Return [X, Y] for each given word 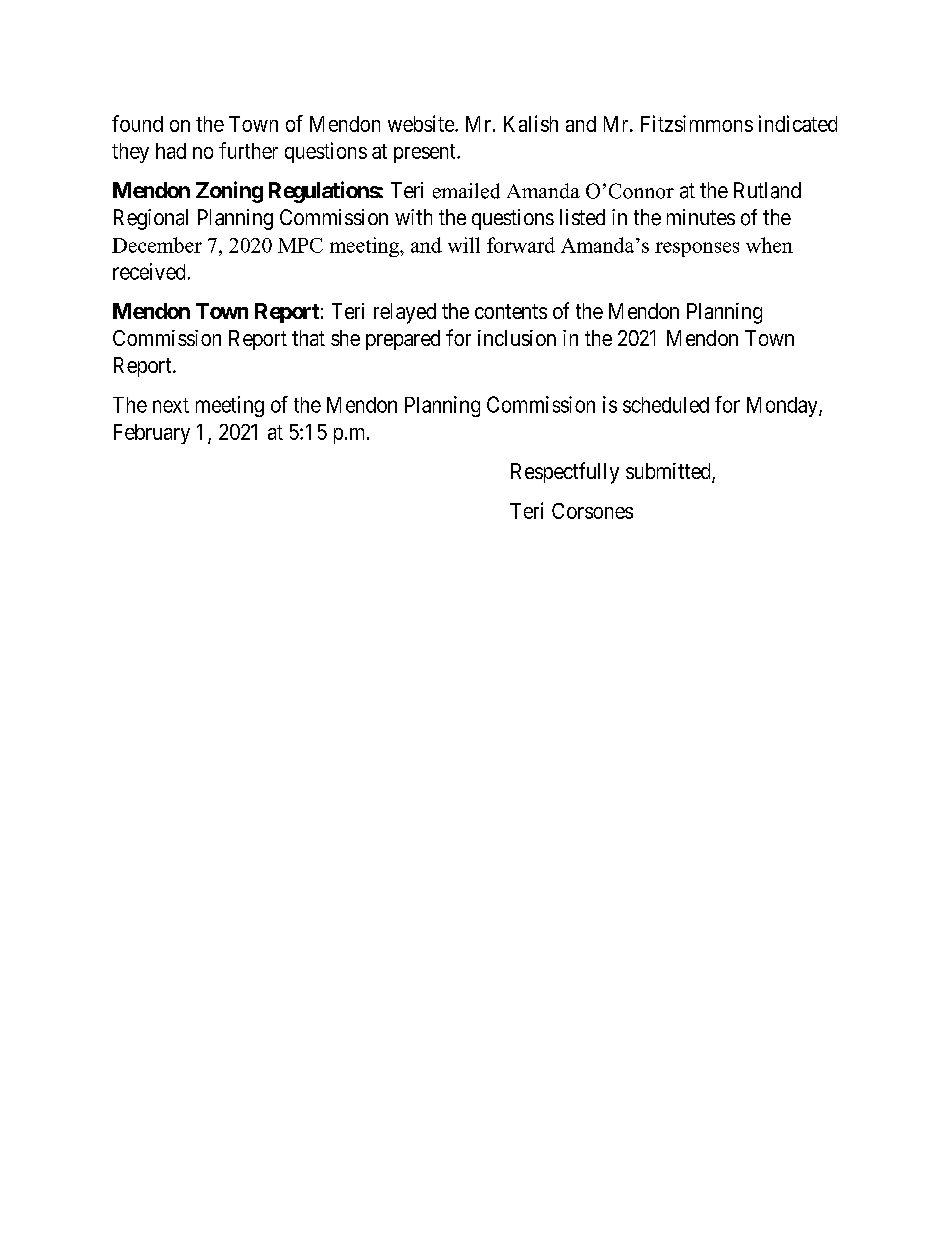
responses [697, 249]
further [248, 150]
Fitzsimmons [697, 123]
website [422, 123]
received [149, 271]
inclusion [517, 338]
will [464, 245]
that [308, 338]
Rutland [767, 190]
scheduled [666, 405]
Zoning [229, 192]
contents [511, 311]
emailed [466, 191]
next [171, 405]
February [152, 434]
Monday [783, 407]
